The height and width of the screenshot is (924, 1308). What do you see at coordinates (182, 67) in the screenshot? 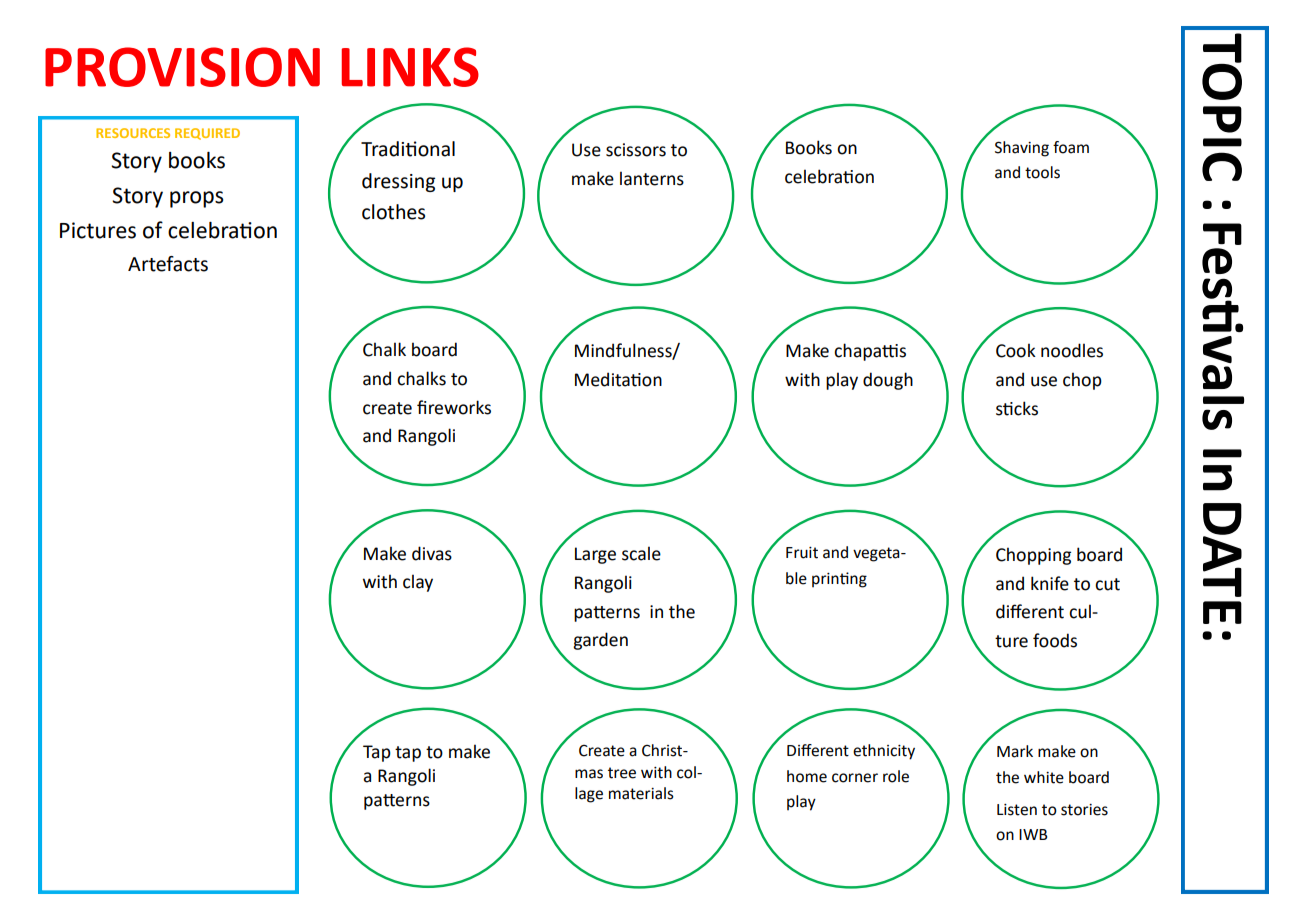
I see `PROVISION` at bounding box center [182, 67].
